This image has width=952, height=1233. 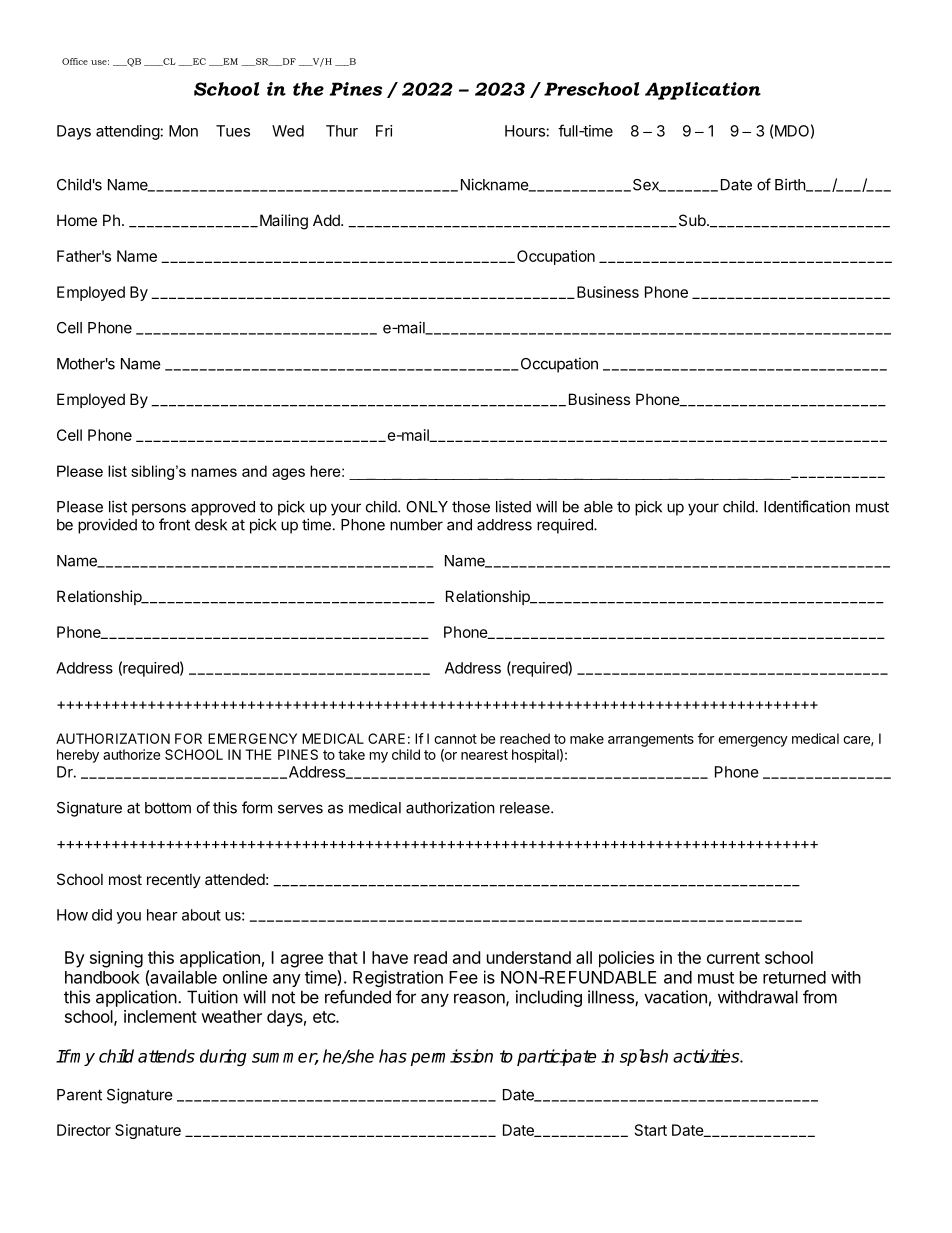 What do you see at coordinates (525, 131) in the image?
I see `Hours` at bounding box center [525, 131].
